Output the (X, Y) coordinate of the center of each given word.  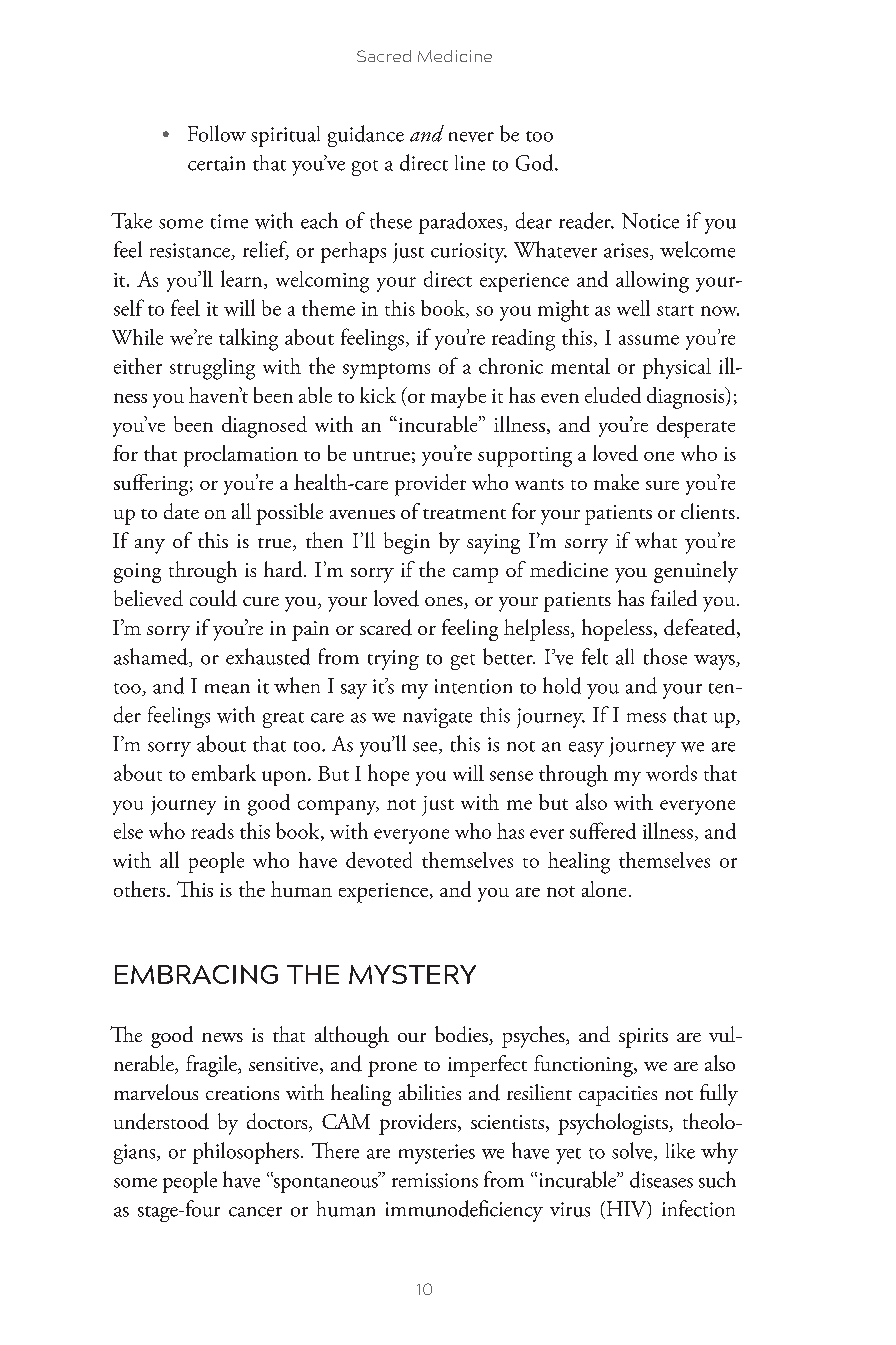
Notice (650, 221)
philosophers (246, 1153)
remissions (435, 1180)
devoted (379, 860)
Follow (217, 133)
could (213, 598)
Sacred (384, 56)
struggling (212, 369)
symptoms (386, 371)
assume (649, 340)
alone (604, 889)
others (139, 889)
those (665, 656)
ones (445, 603)
